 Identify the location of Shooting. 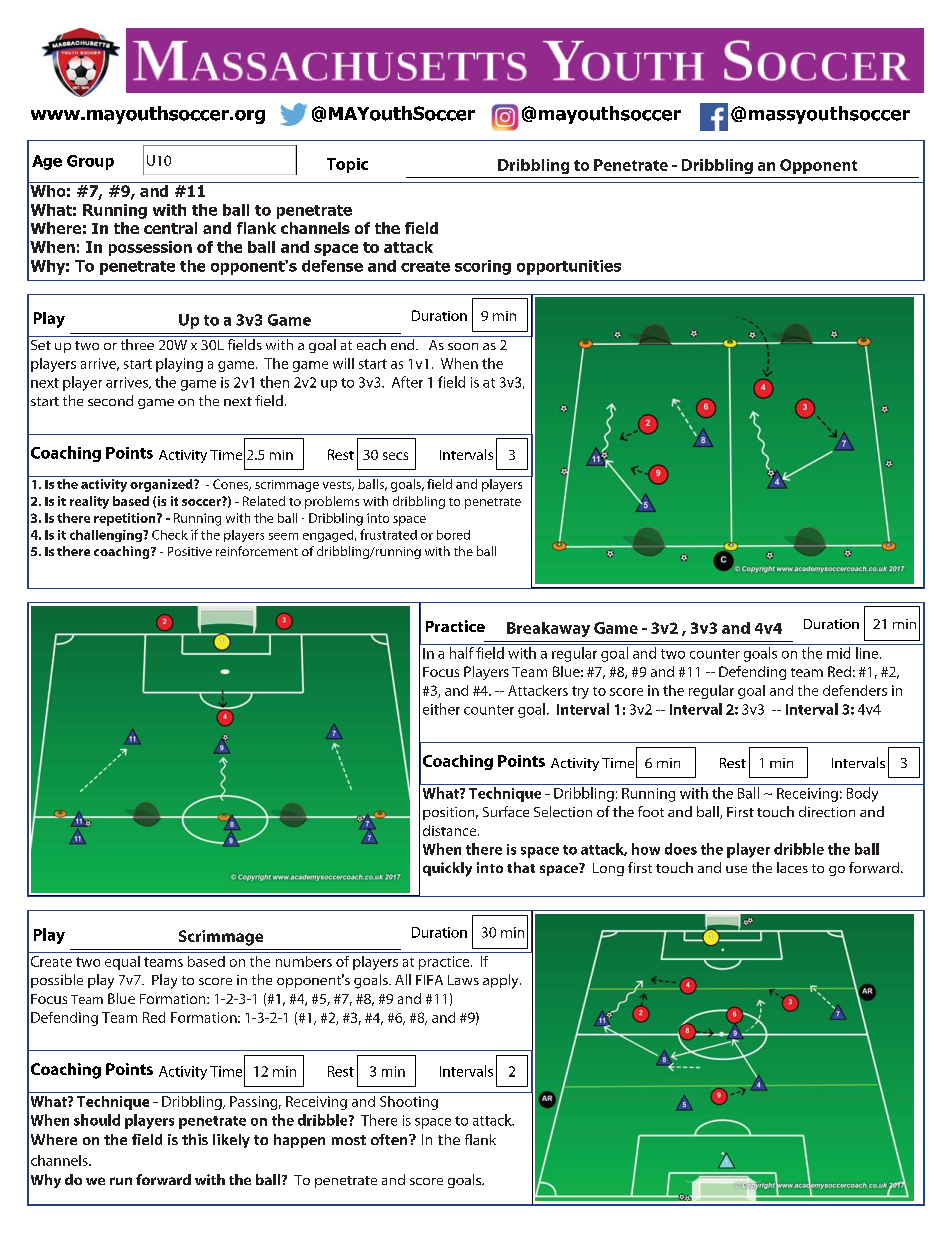
(409, 1103).
